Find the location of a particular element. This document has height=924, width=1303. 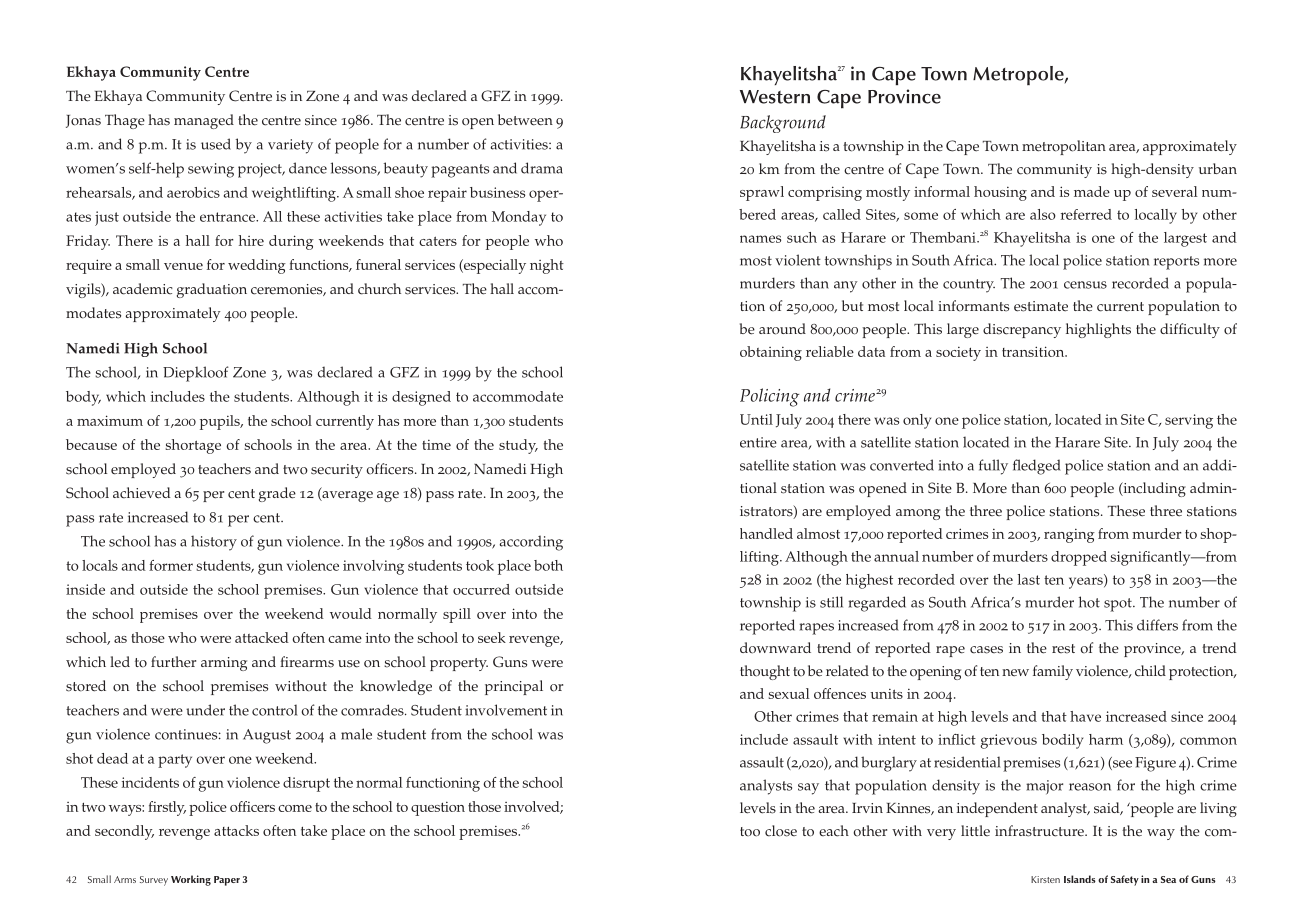

close is located at coordinates (781, 831).
